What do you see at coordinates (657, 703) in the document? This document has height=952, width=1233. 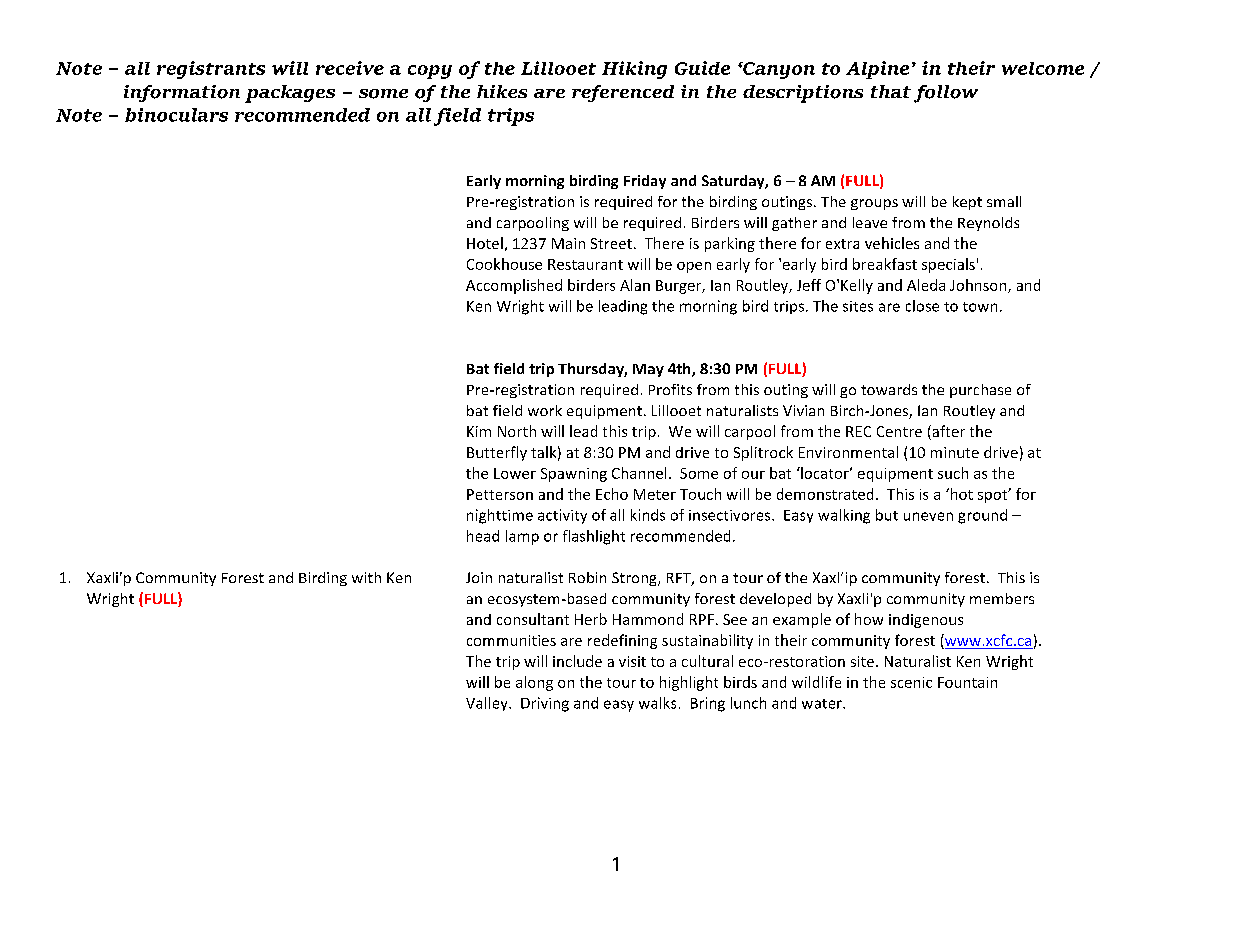 I see `walks` at bounding box center [657, 703].
